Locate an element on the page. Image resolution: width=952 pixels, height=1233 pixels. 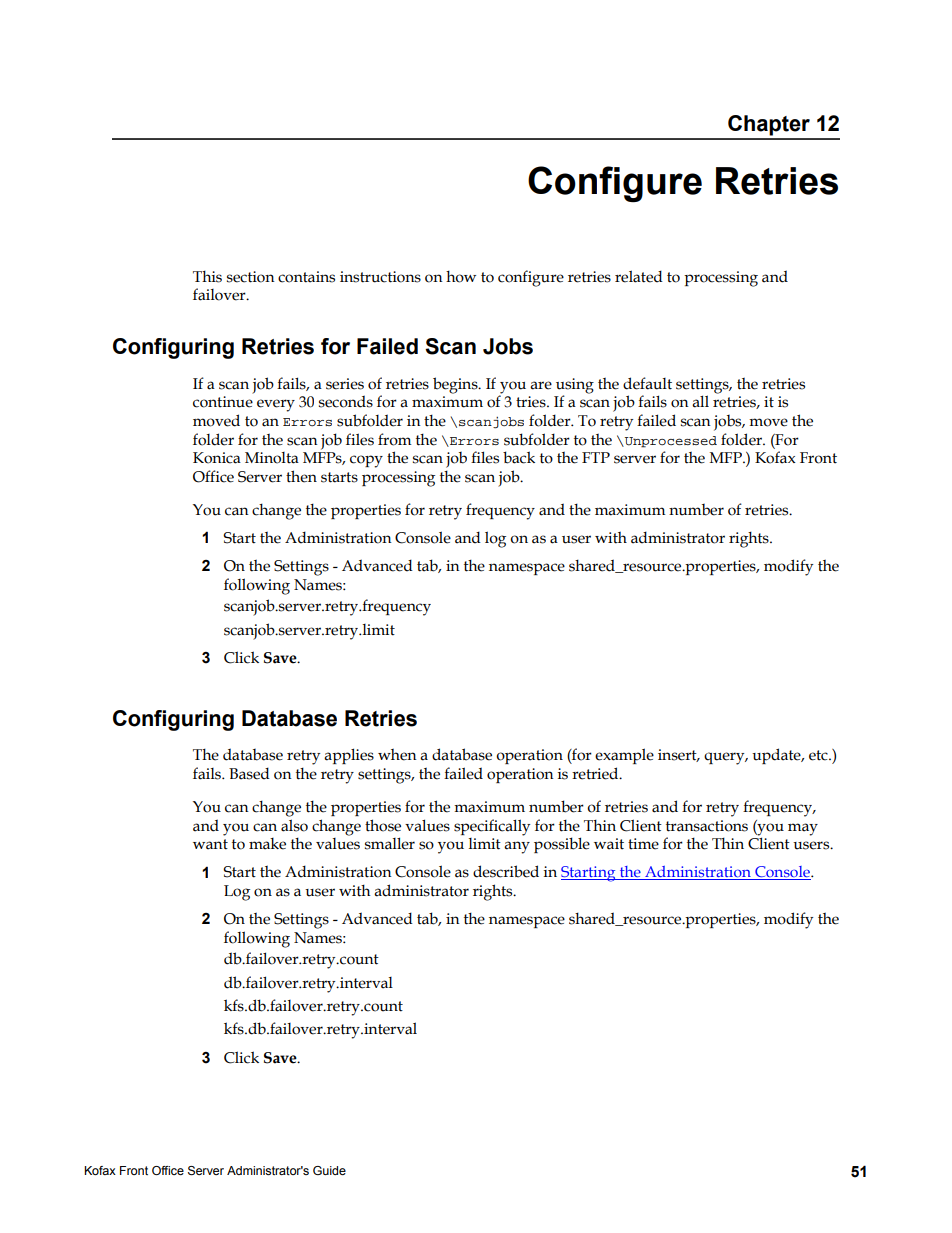
how is located at coordinates (461, 276).
